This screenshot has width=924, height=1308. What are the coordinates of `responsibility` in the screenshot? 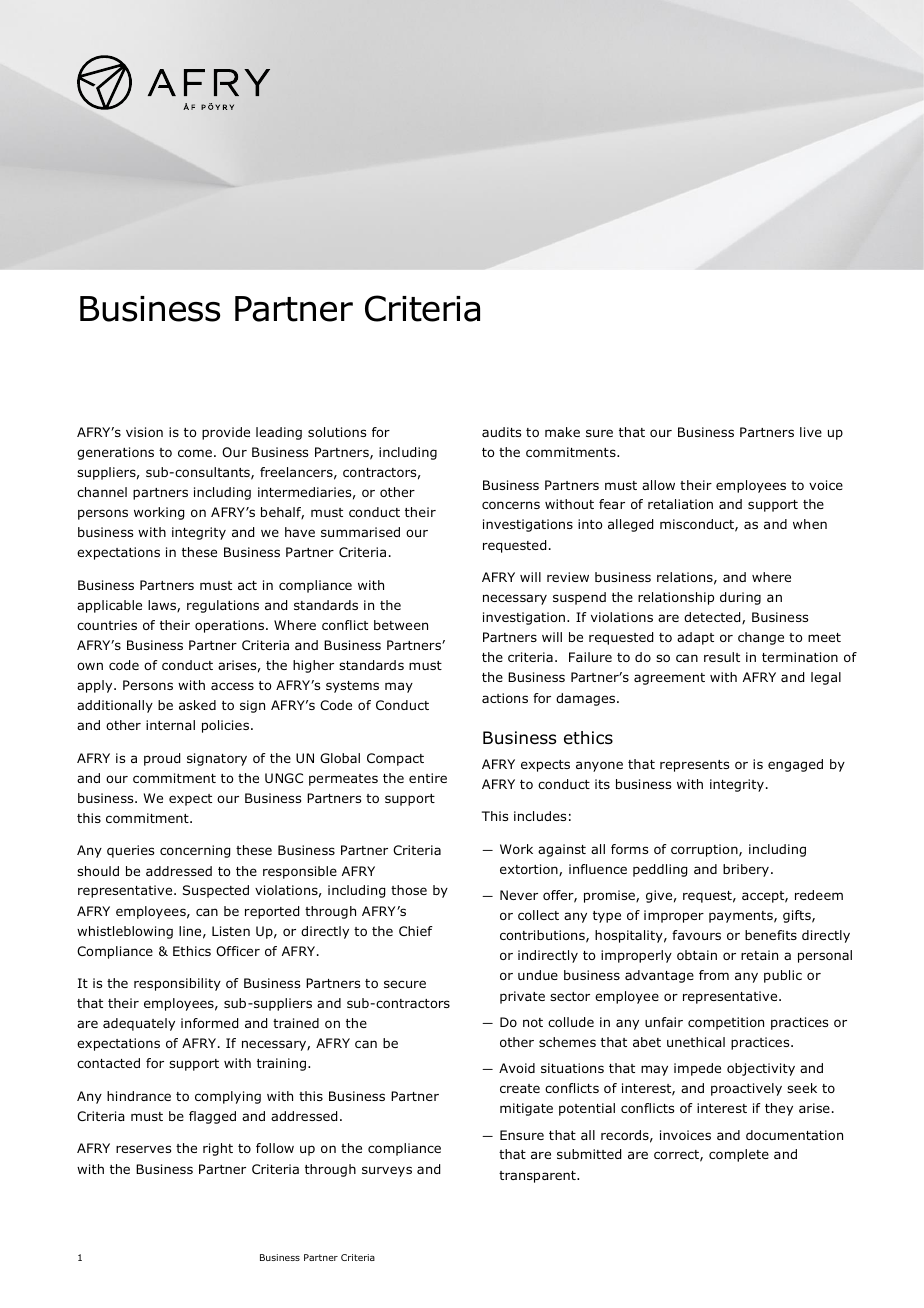 It's located at (177, 984).
